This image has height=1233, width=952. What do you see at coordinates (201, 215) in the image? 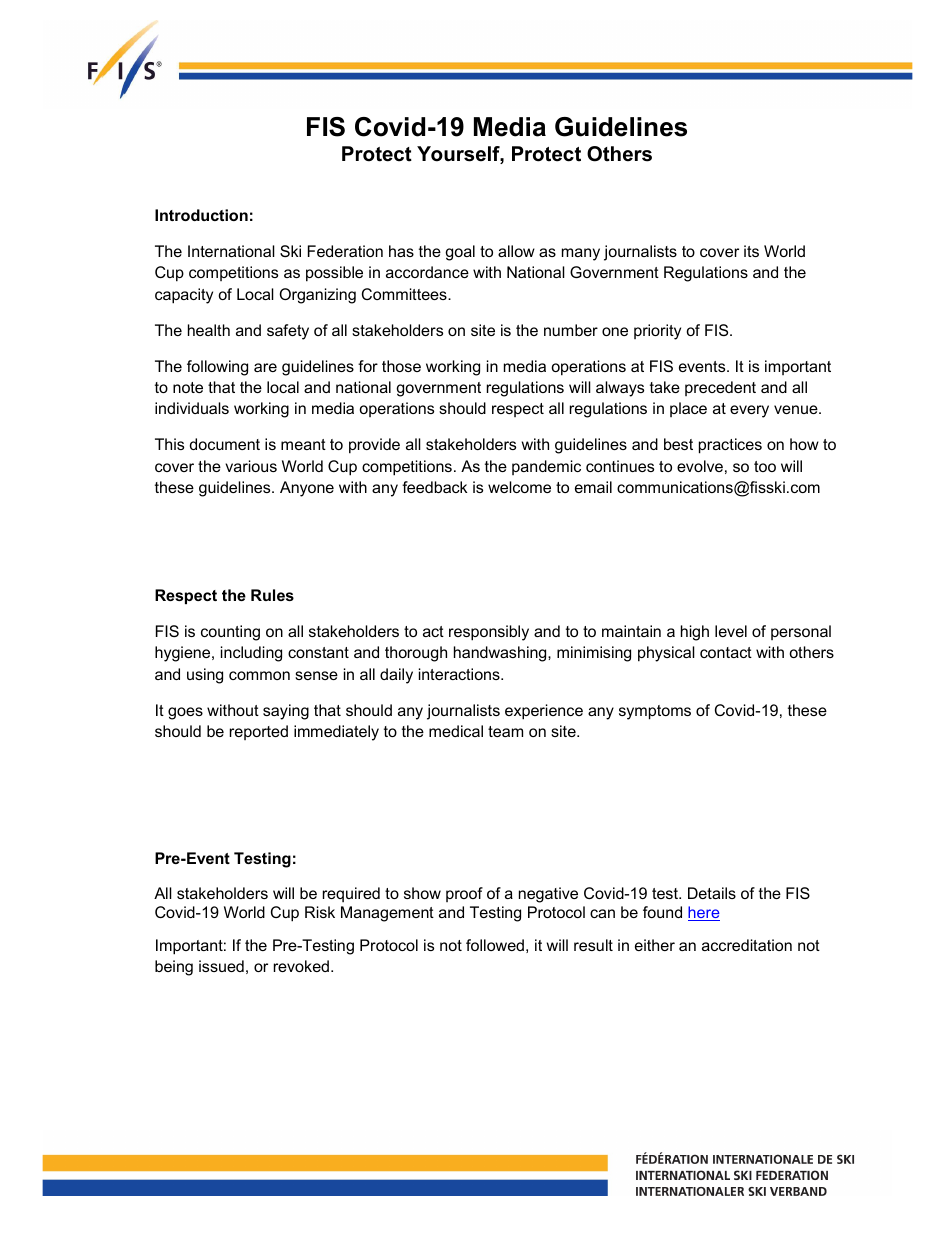
I see `Introduction` at bounding box center [201, 215].
